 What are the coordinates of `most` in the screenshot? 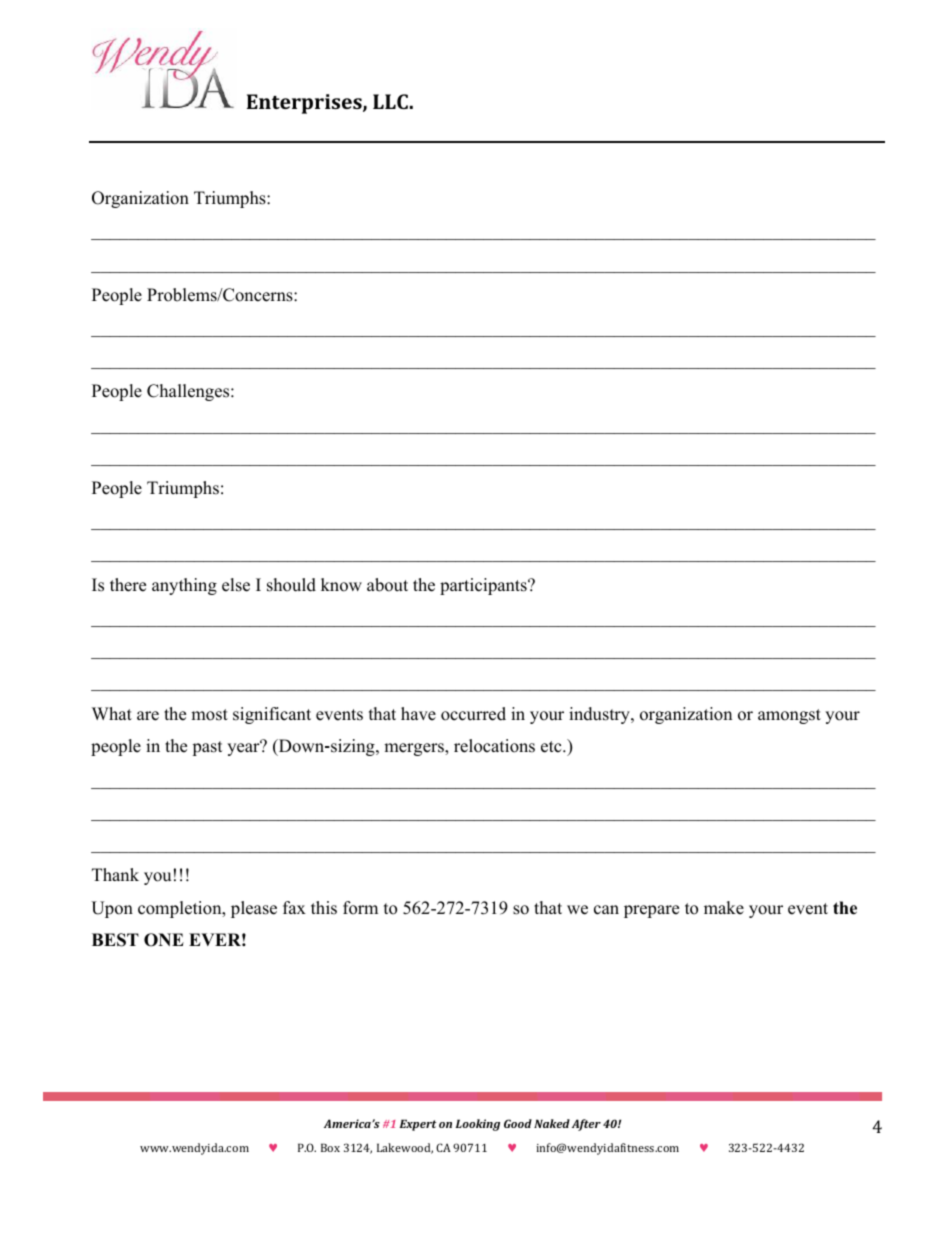 It's located at (209, 715).
